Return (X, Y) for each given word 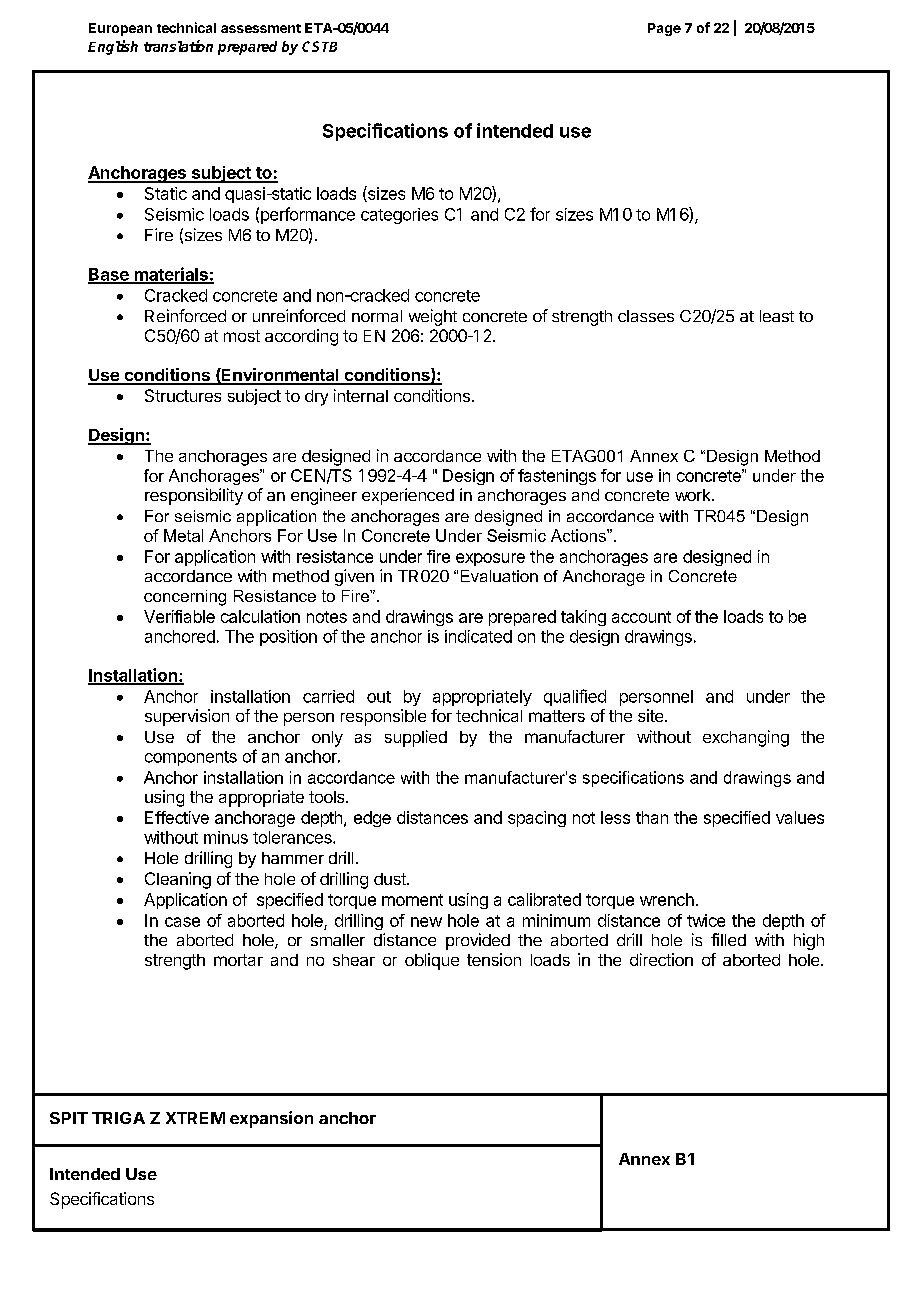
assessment (261, 28)
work (694, 495)
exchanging (746, 738)
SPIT (69, 1118)
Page (664, 29)
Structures (183, 395)
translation (178, 46)
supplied (416, 738)
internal (361, 395)
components (191, 758)
